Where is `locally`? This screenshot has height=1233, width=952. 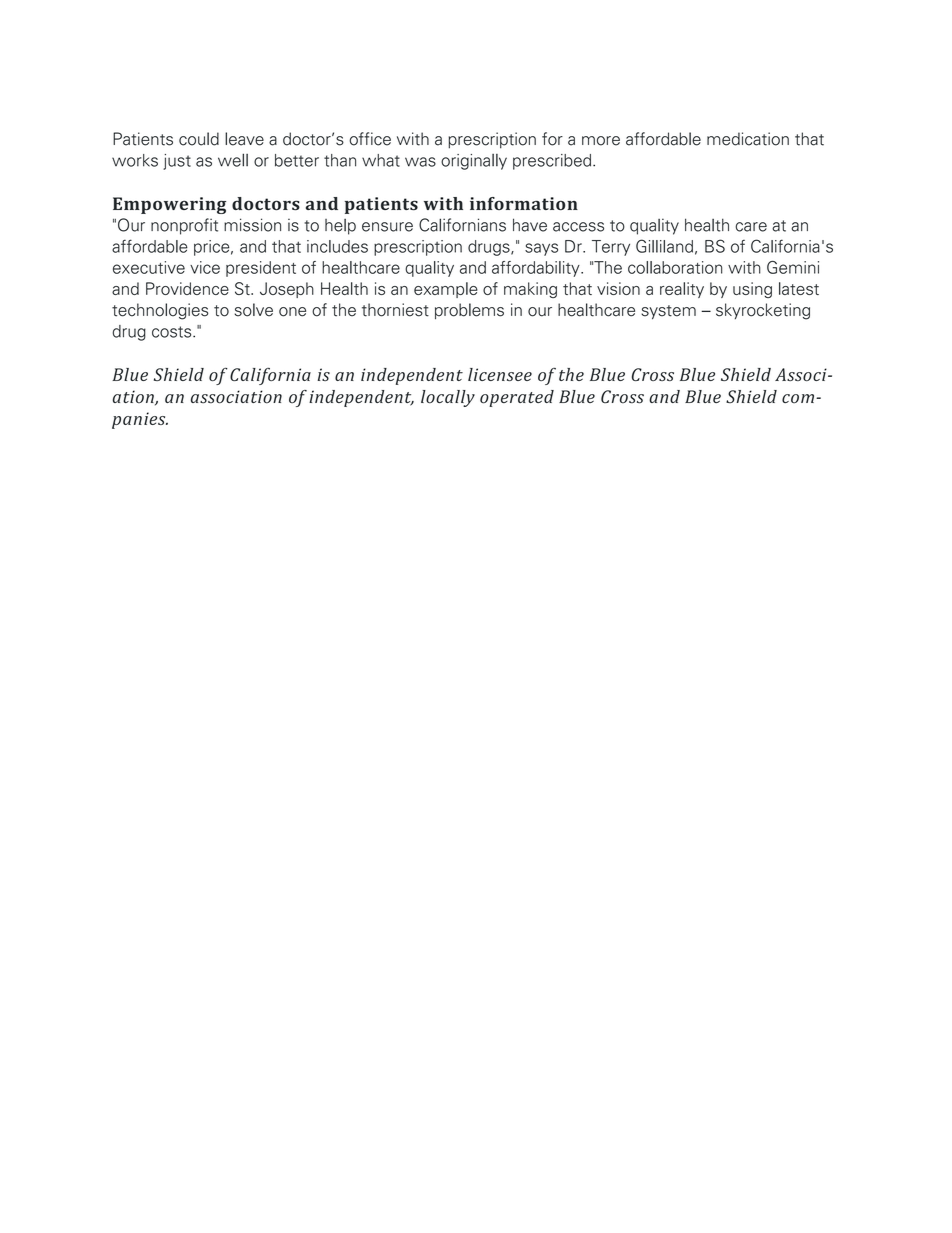
locally is located at coordinates (448, 398).
